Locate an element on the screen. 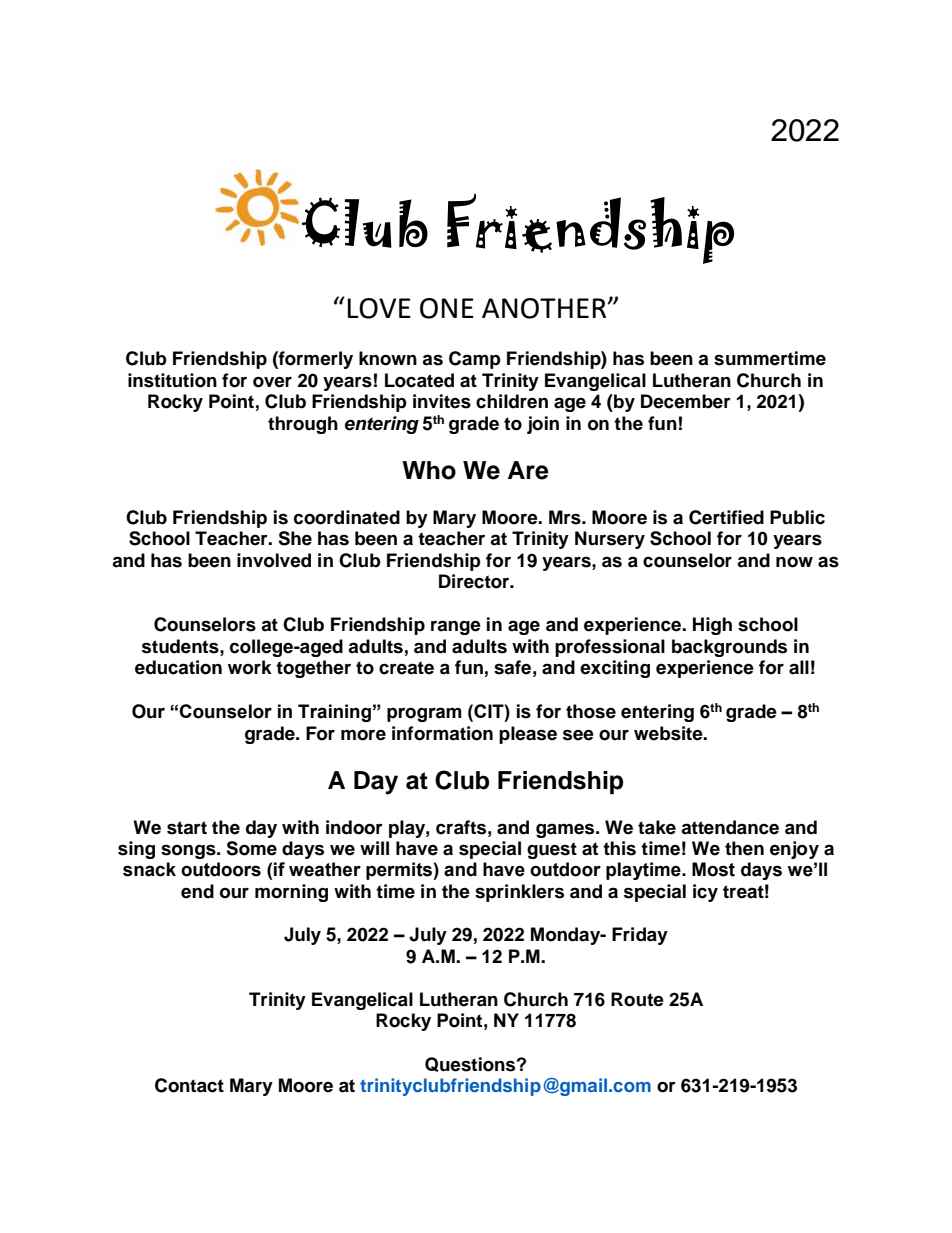  Contact is located at coordinates (189, 1085).
